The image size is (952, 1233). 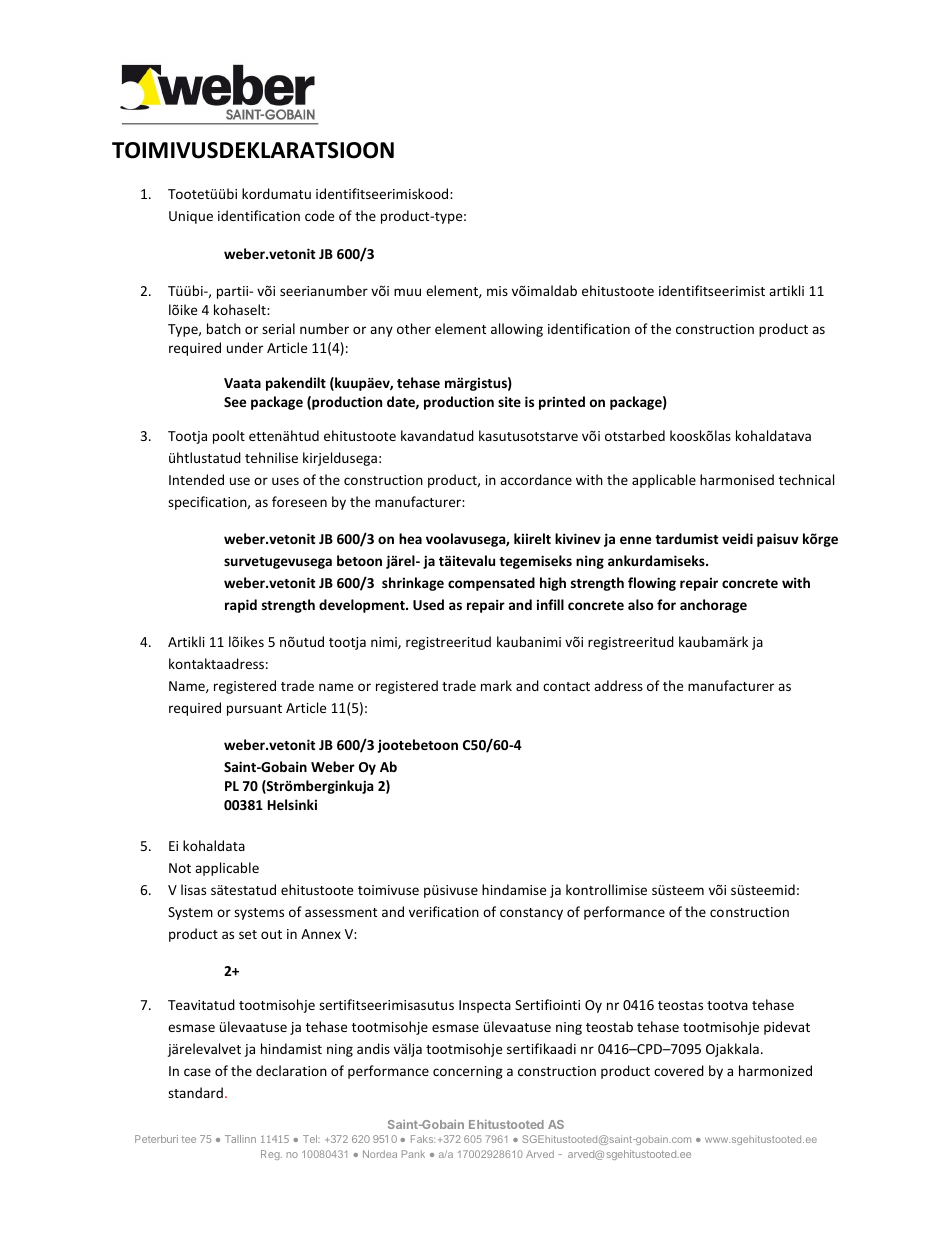 What do you see at coordinates (517, 330) in the page?
I see `allowing` at bounding box center [517, 330].
